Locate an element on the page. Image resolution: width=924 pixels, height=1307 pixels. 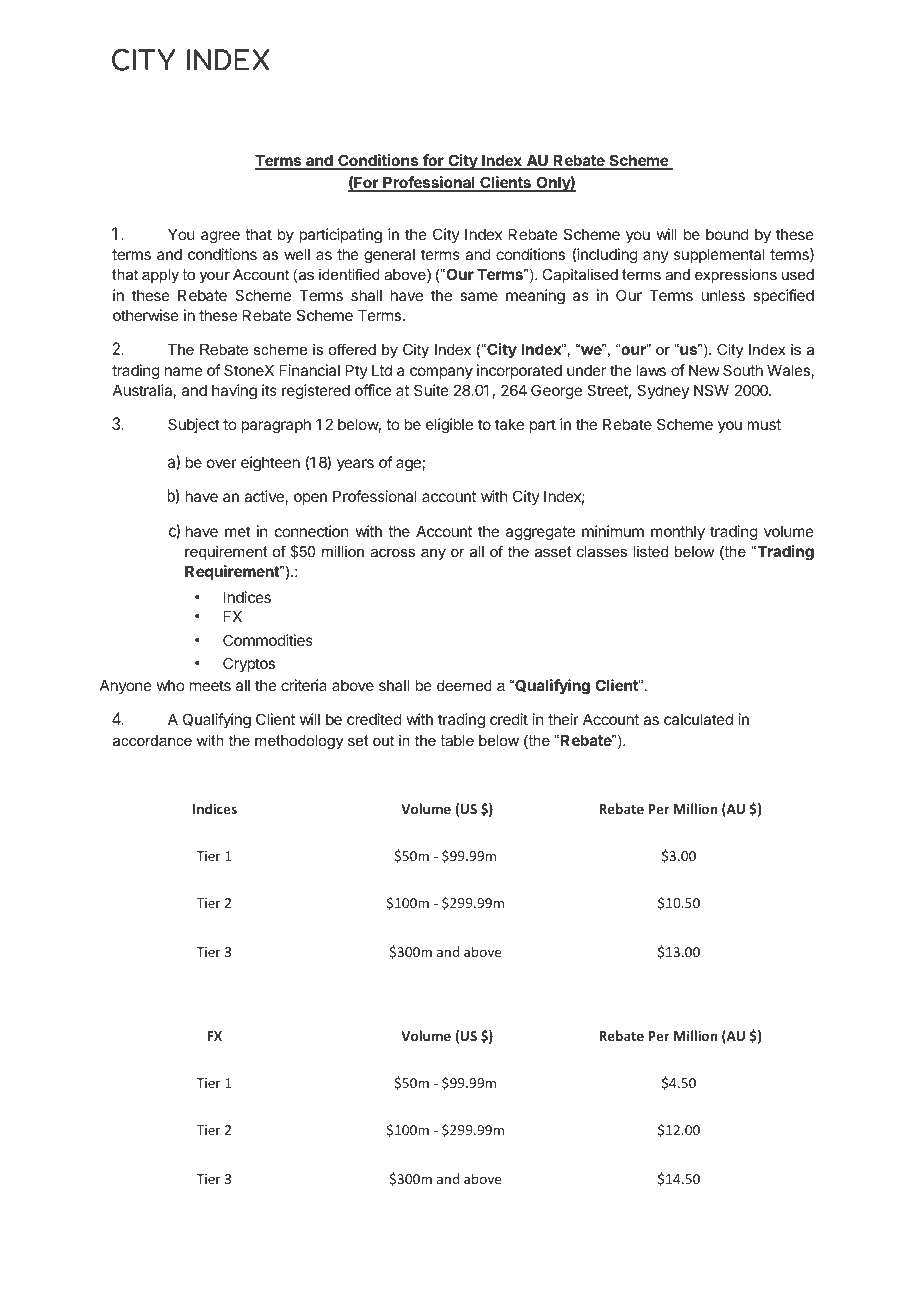
accordance is located at coordinates (152, 740).
